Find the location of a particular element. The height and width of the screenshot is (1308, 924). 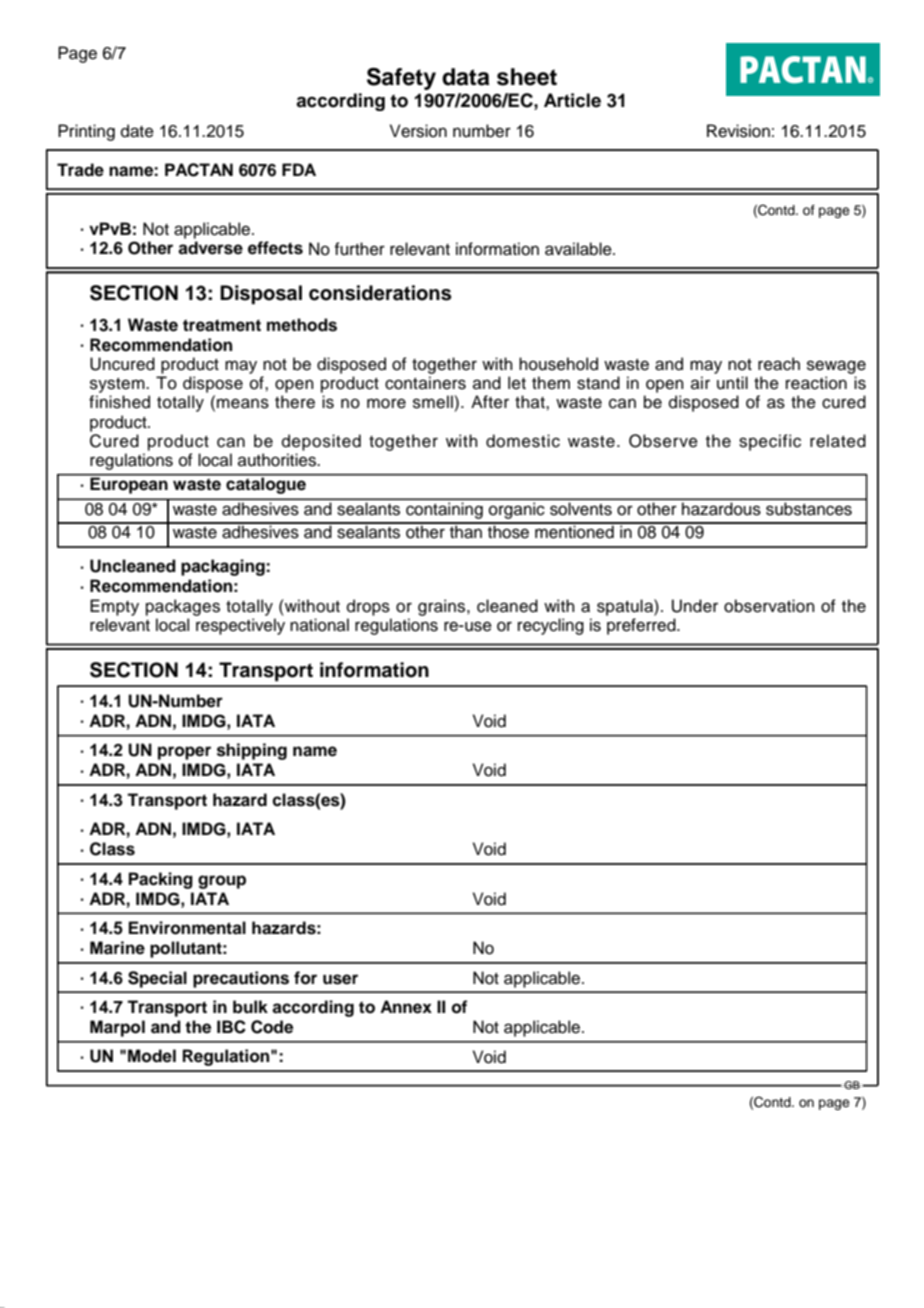

Revision is located at coordinates (738, 131).
